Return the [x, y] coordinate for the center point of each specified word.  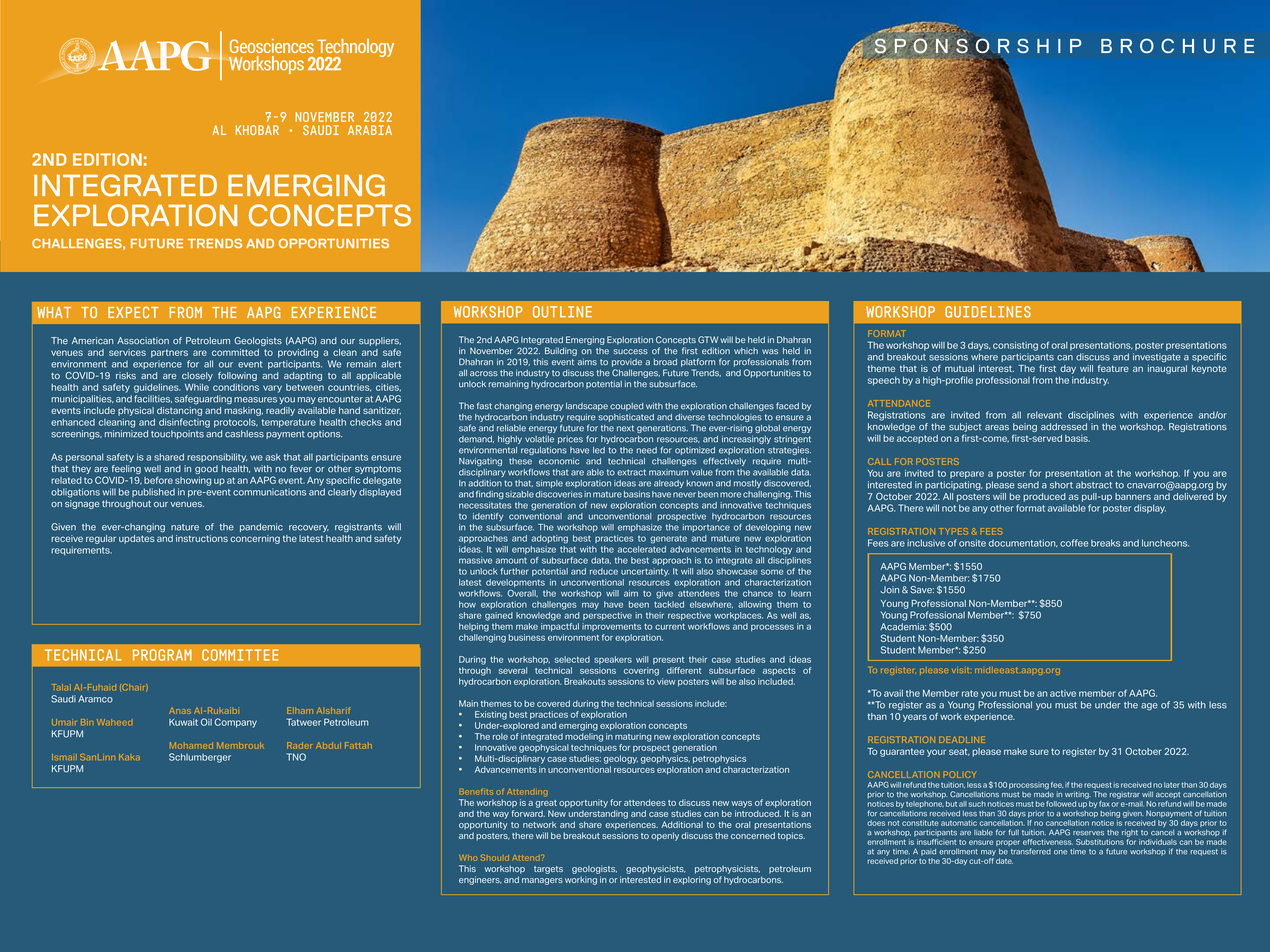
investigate [1157, 358]
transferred [1031, 851]
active [1063, 693]
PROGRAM [162, 655]
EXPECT [133, 312]
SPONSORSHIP [976, 46]
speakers [613, 660]
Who [468, 858]
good [206, 469]
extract [631, 472]
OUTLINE [562, 312]
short [1061, 485]
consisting [1015, 346]
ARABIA [370, 130]
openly [665, 836]
